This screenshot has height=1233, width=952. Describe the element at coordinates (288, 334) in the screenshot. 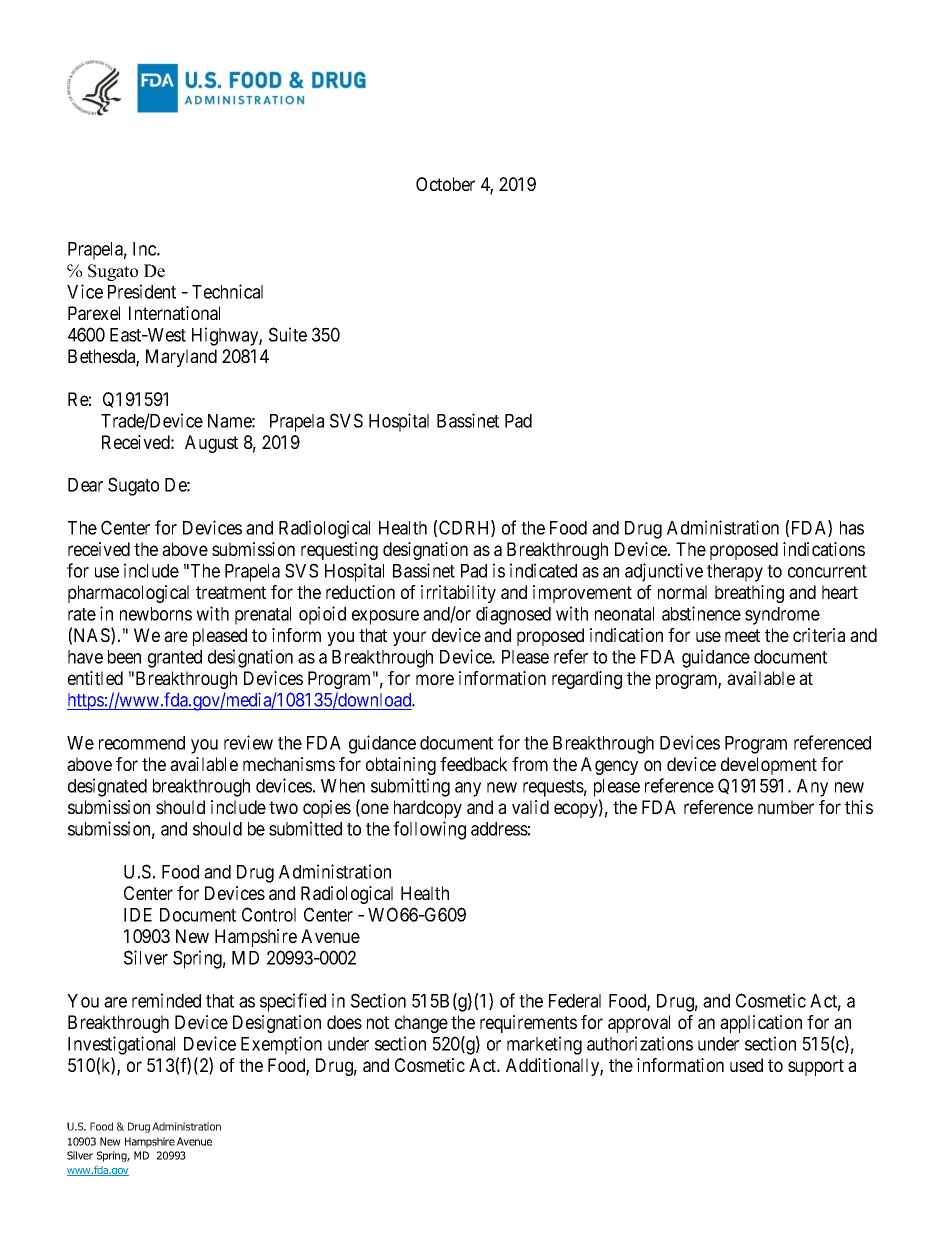

I see `Suite` at that location.
